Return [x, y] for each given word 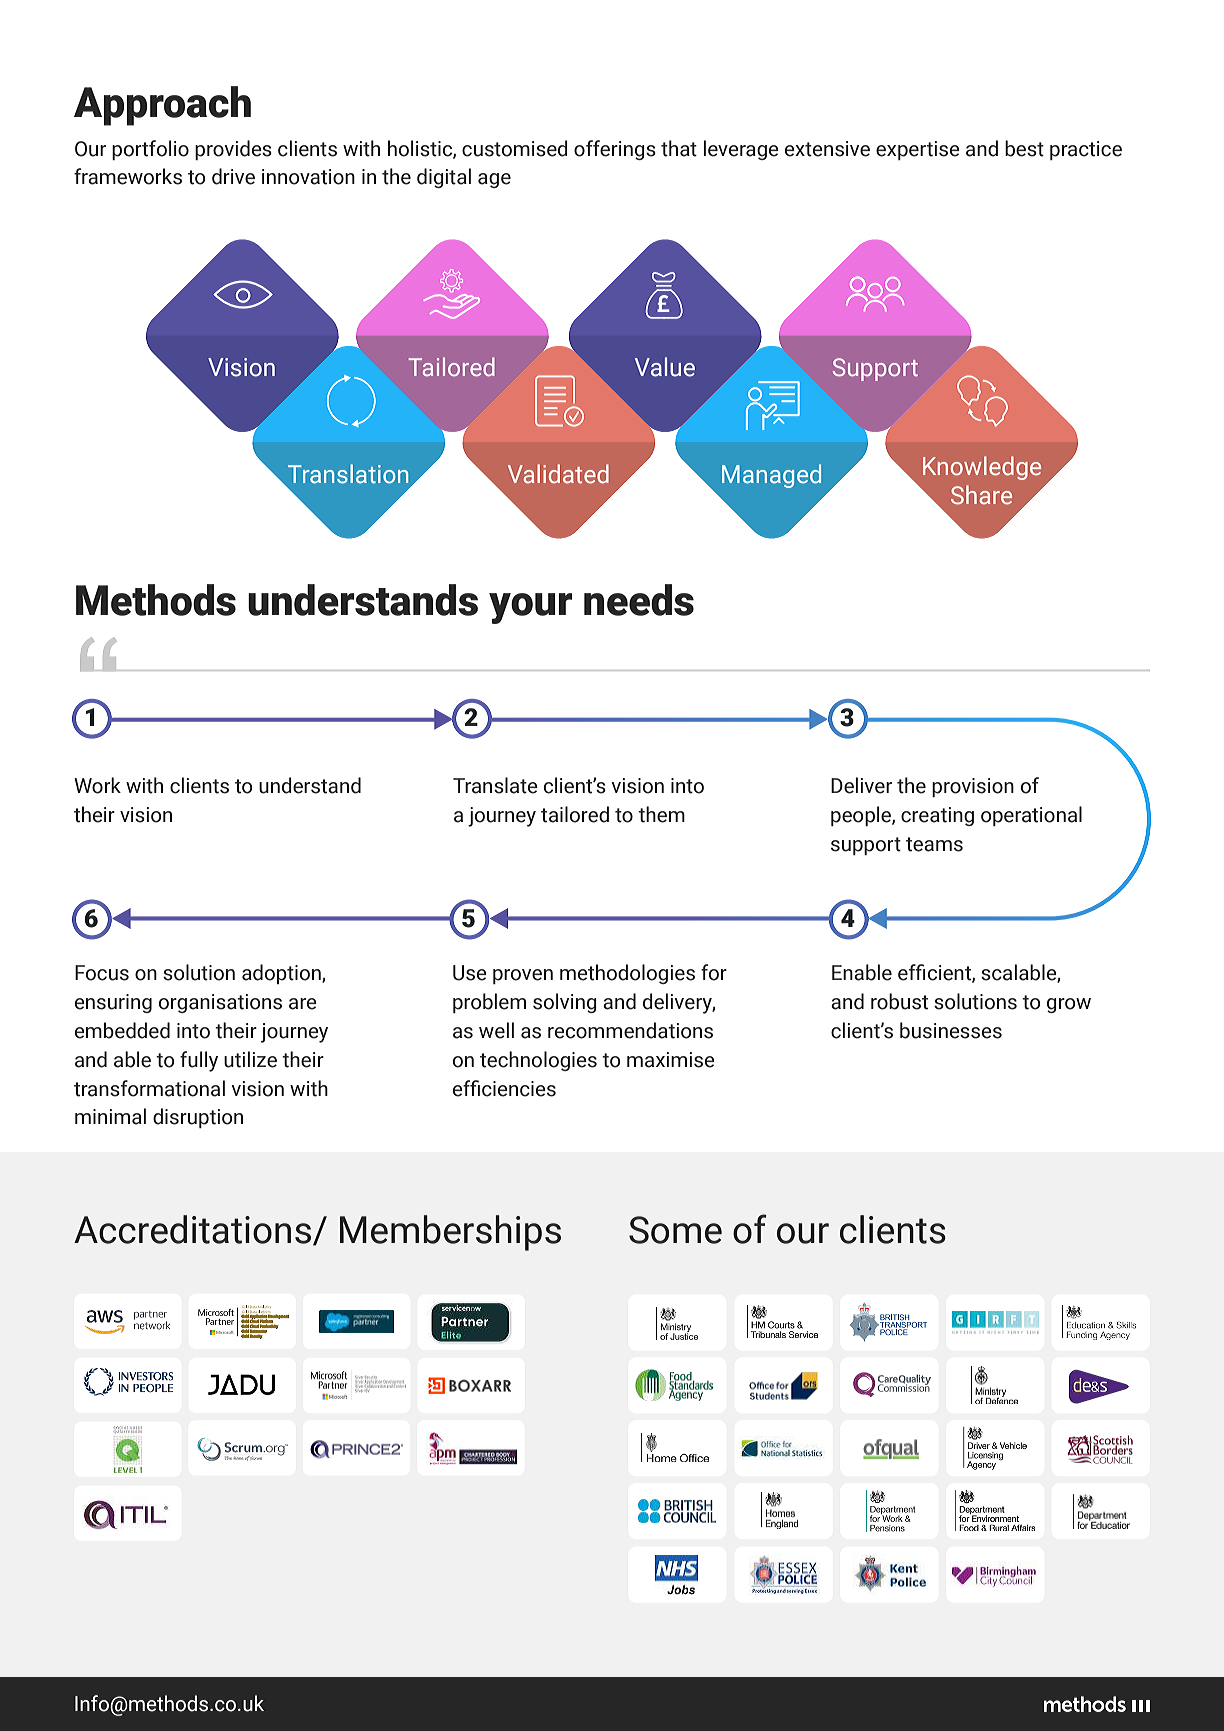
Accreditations [192, 1229]
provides [233, 150]
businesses [951, 1030]
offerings [615, 150]
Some [675, 1230]
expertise [918, 150]
